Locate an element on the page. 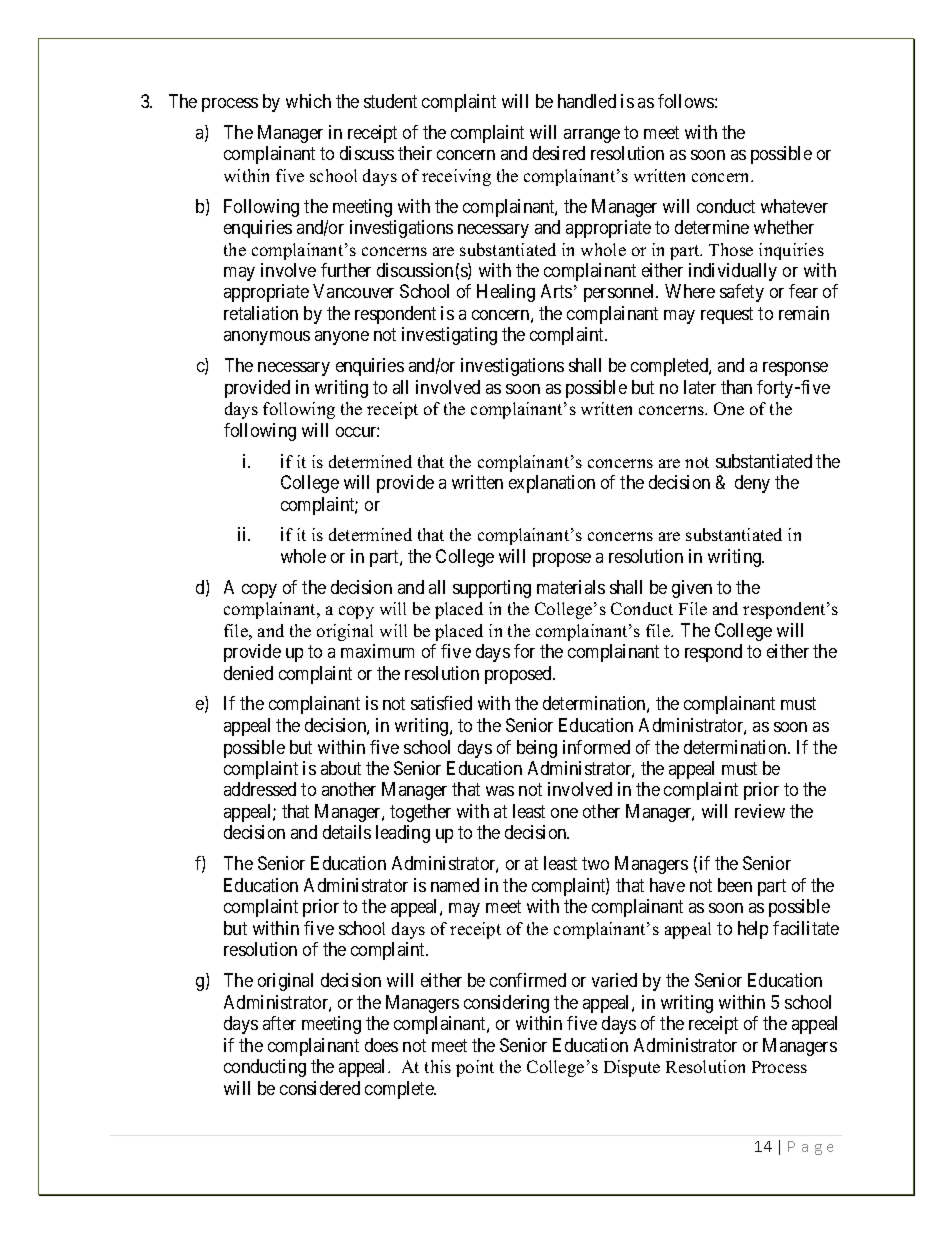 This page has width=952, height=1233. given is located at coordinates (692, 589).
